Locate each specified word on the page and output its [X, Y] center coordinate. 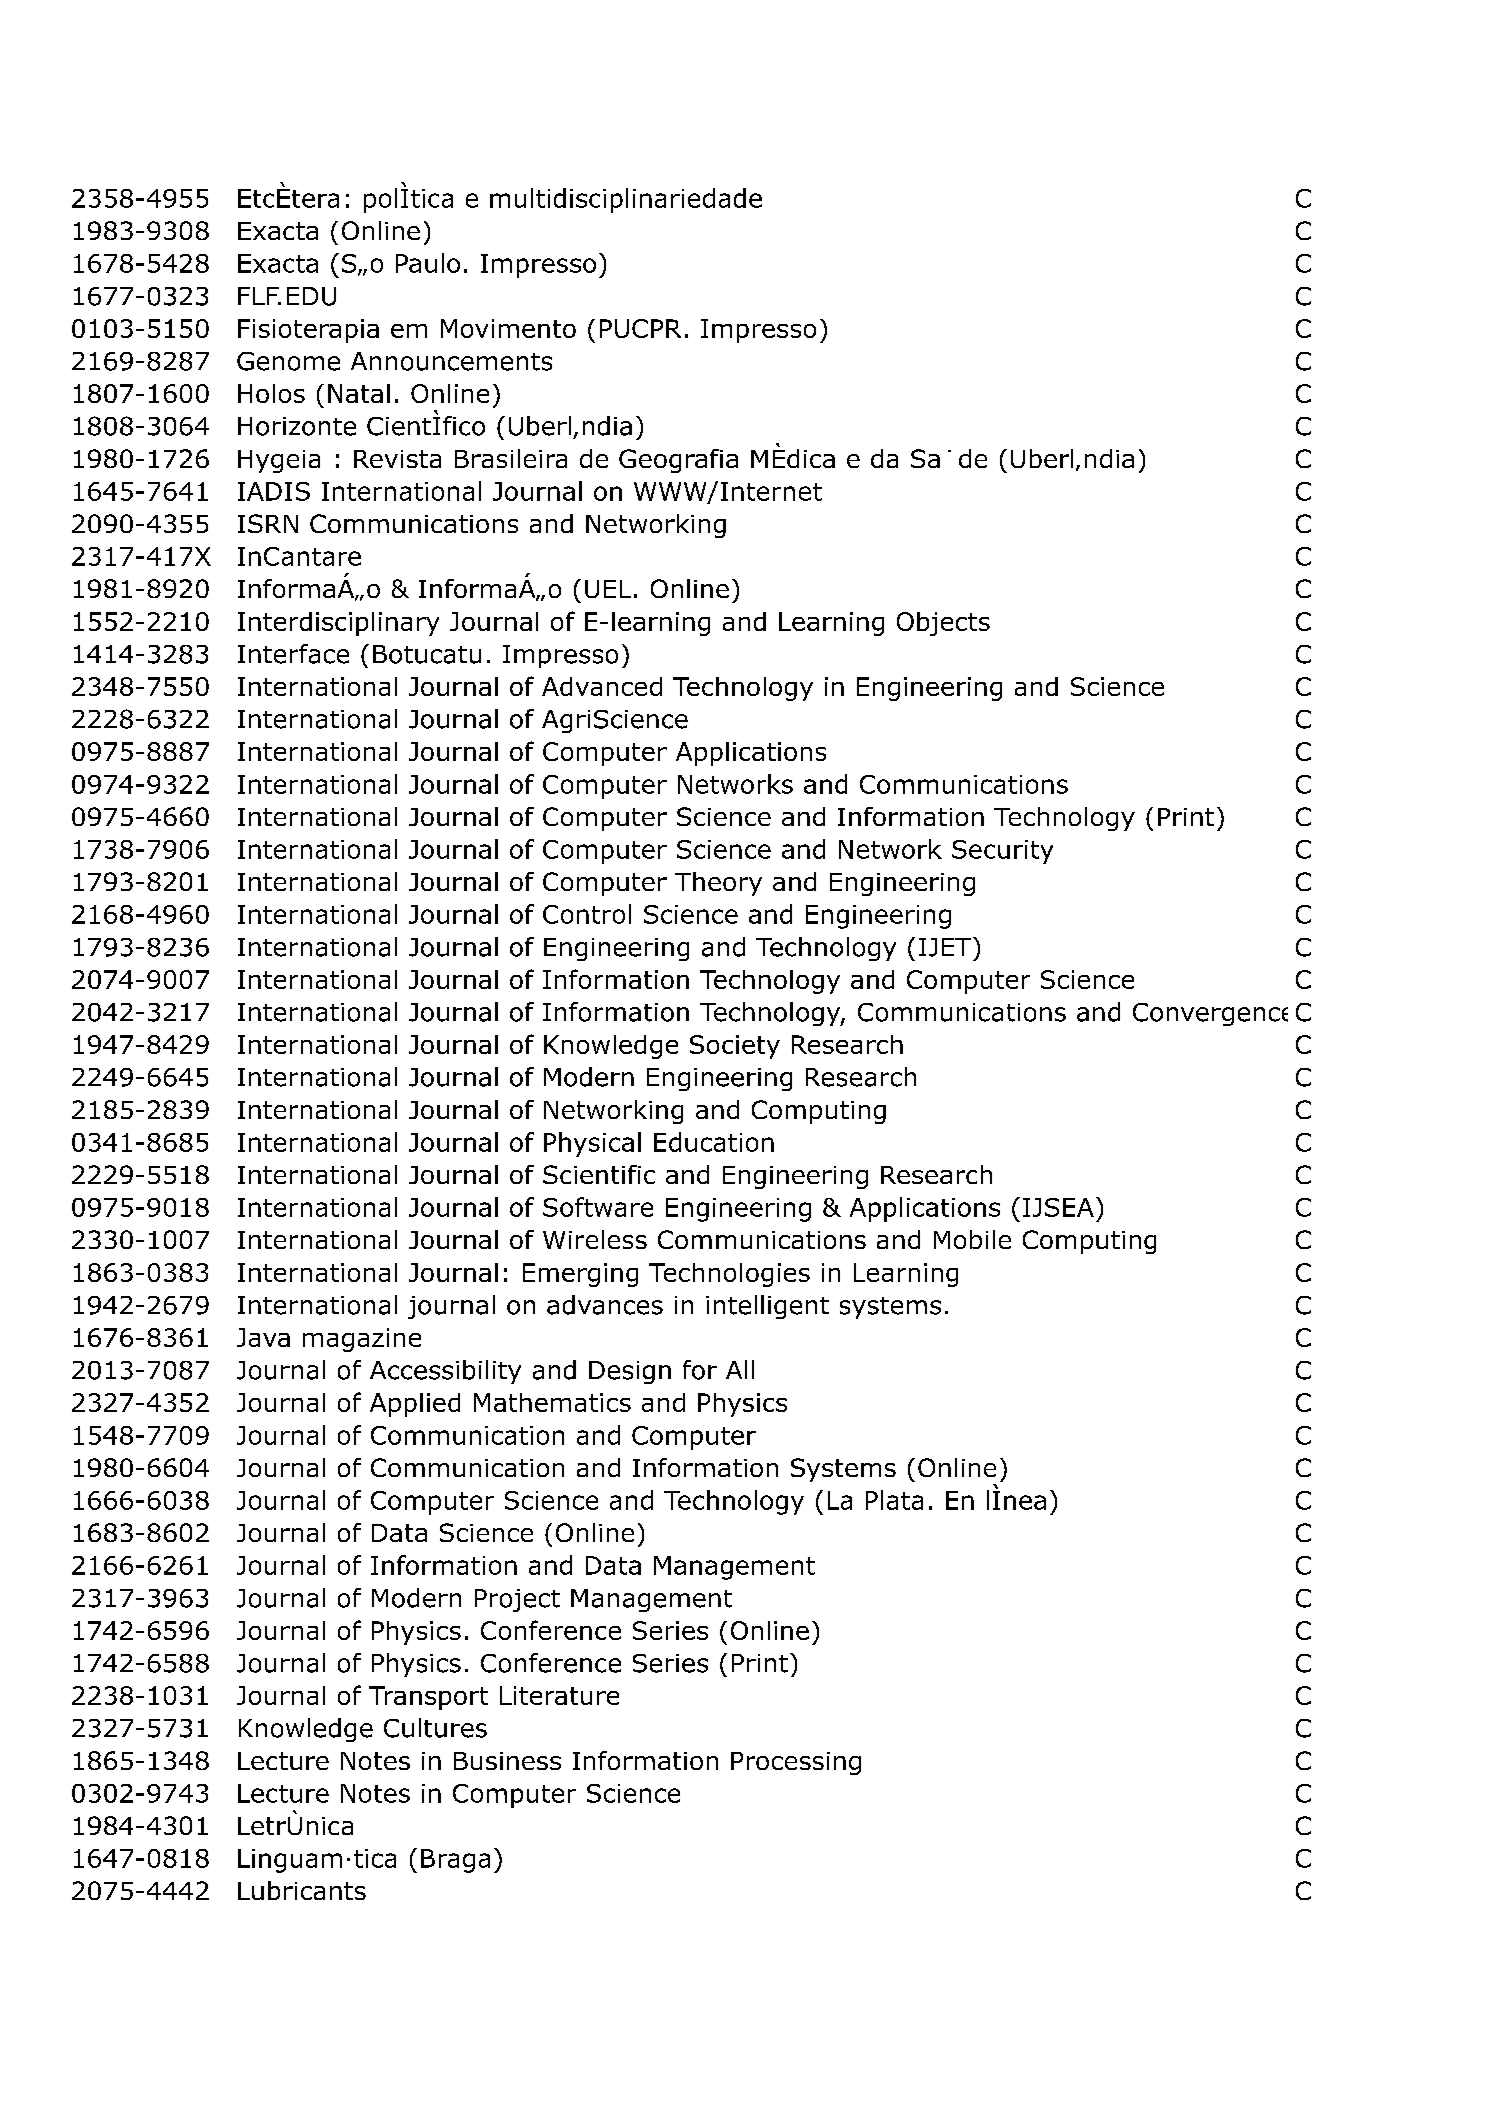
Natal [359, 393]
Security [1002, 852]
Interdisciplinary [338, 624]
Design [630, 1372]
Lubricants [302, 1890]
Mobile [972, 1239]
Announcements [451, 361]
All [740, 1369]
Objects [943, 624]
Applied [415, 1405]
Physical [592, 1144]
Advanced [602, 686]
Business [507, 1761]
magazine [362, 1340]
